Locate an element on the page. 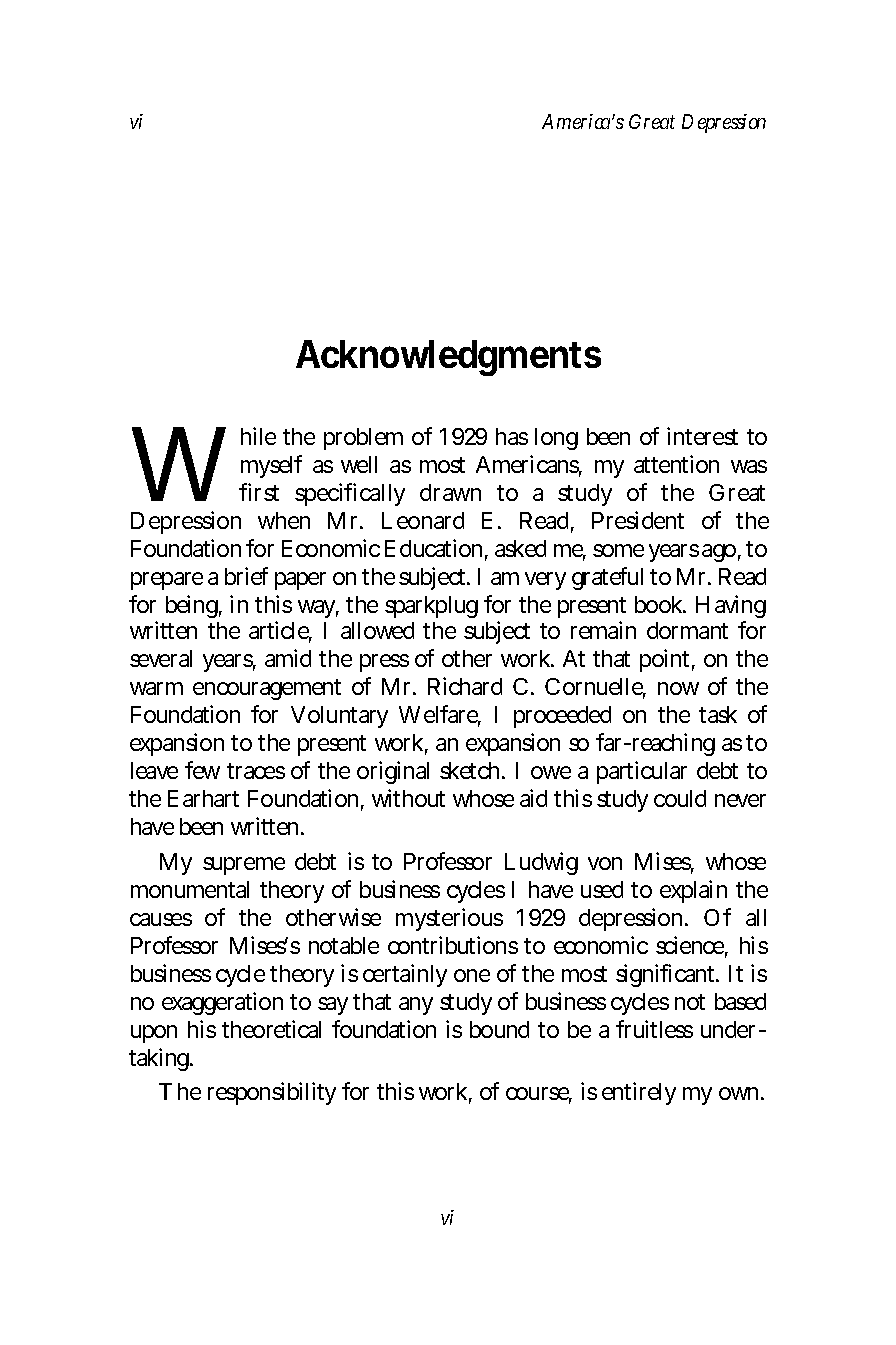  attention is located at coordinates (676, 464).
